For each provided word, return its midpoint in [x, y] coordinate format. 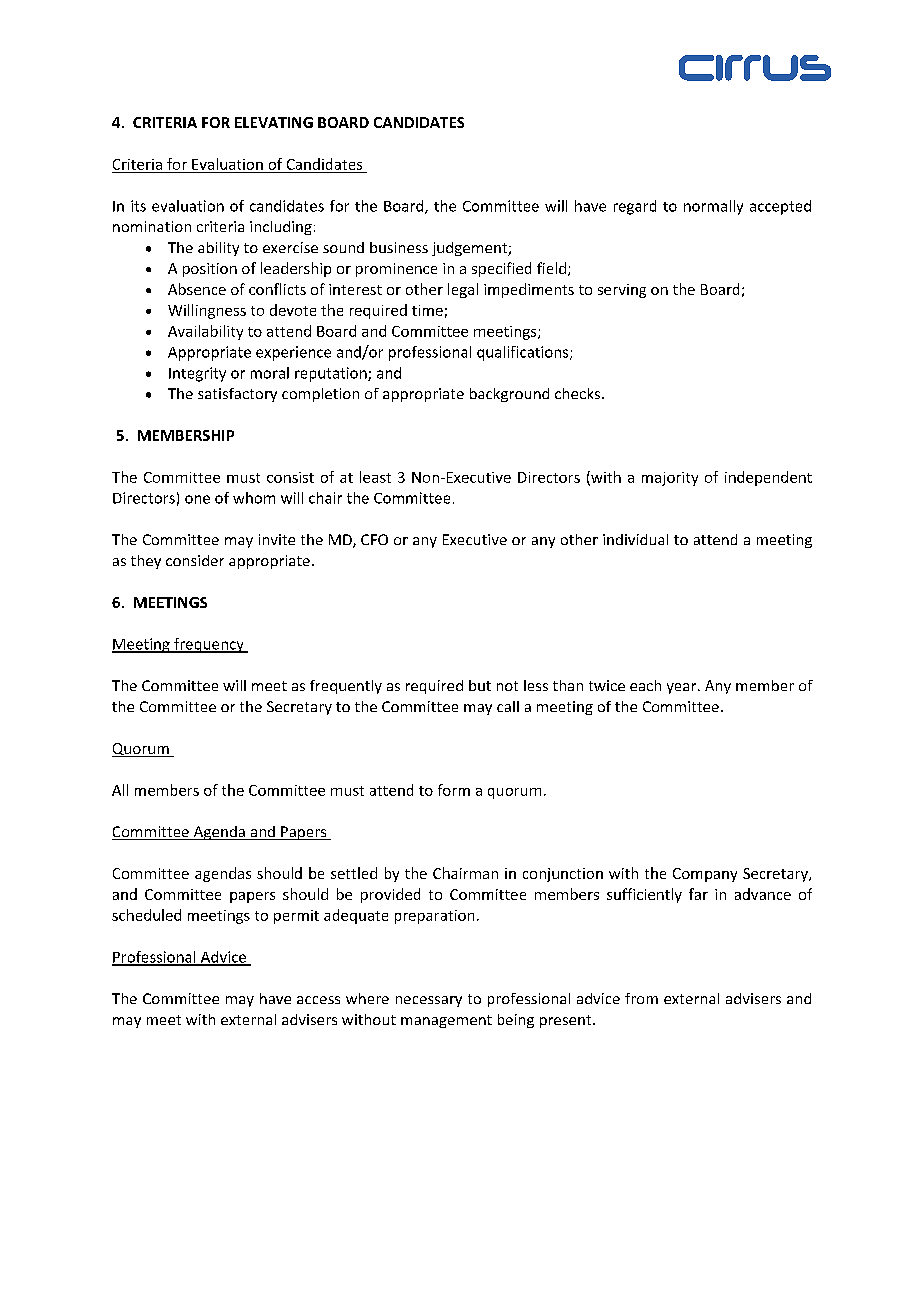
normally [713, 207]
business [399, 247]
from [641, 998]
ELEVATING [274, 122]
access [318, 1000]
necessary [429, 1001]
